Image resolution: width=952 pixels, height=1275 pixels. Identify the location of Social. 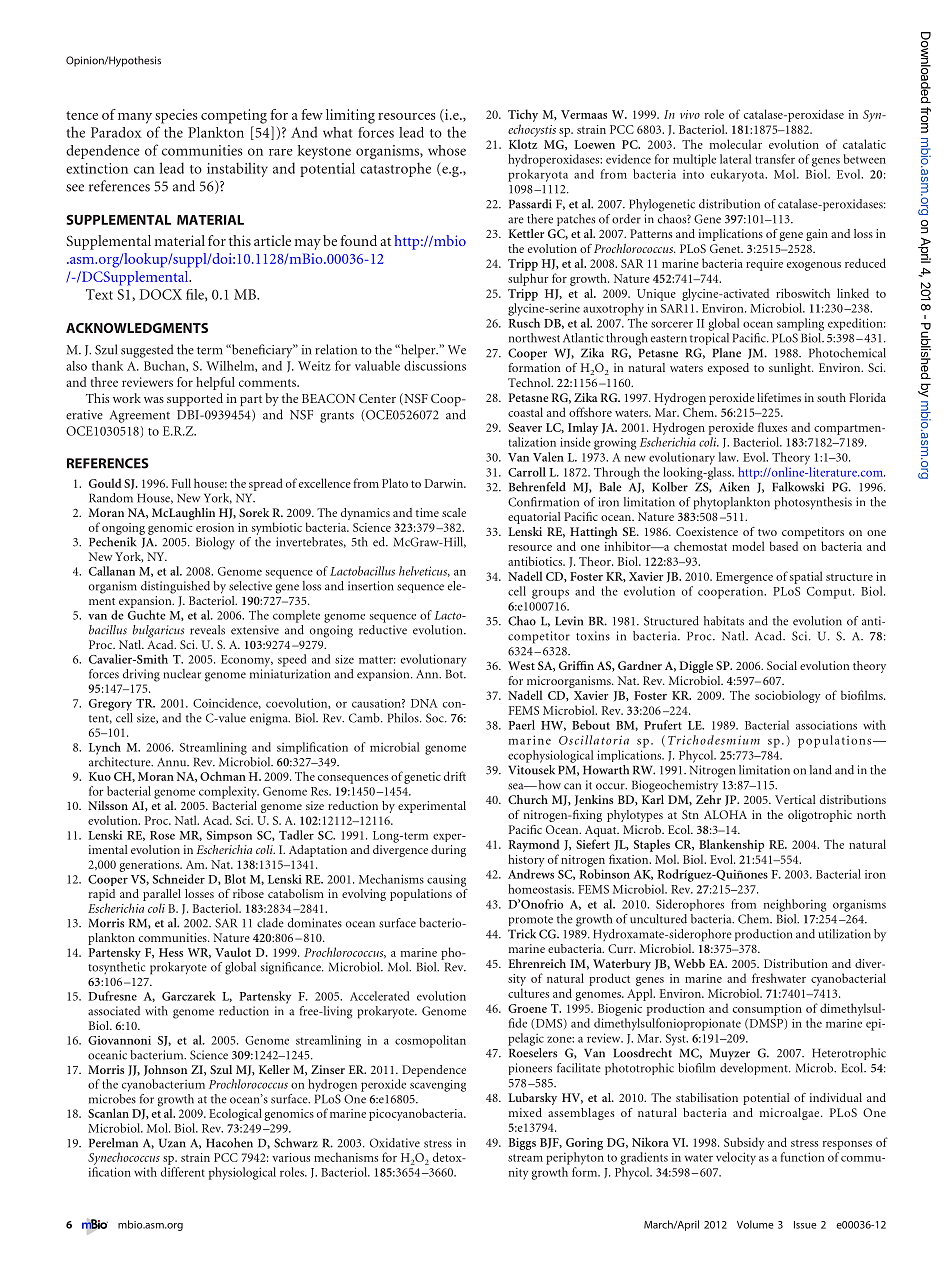
(782, 665).
